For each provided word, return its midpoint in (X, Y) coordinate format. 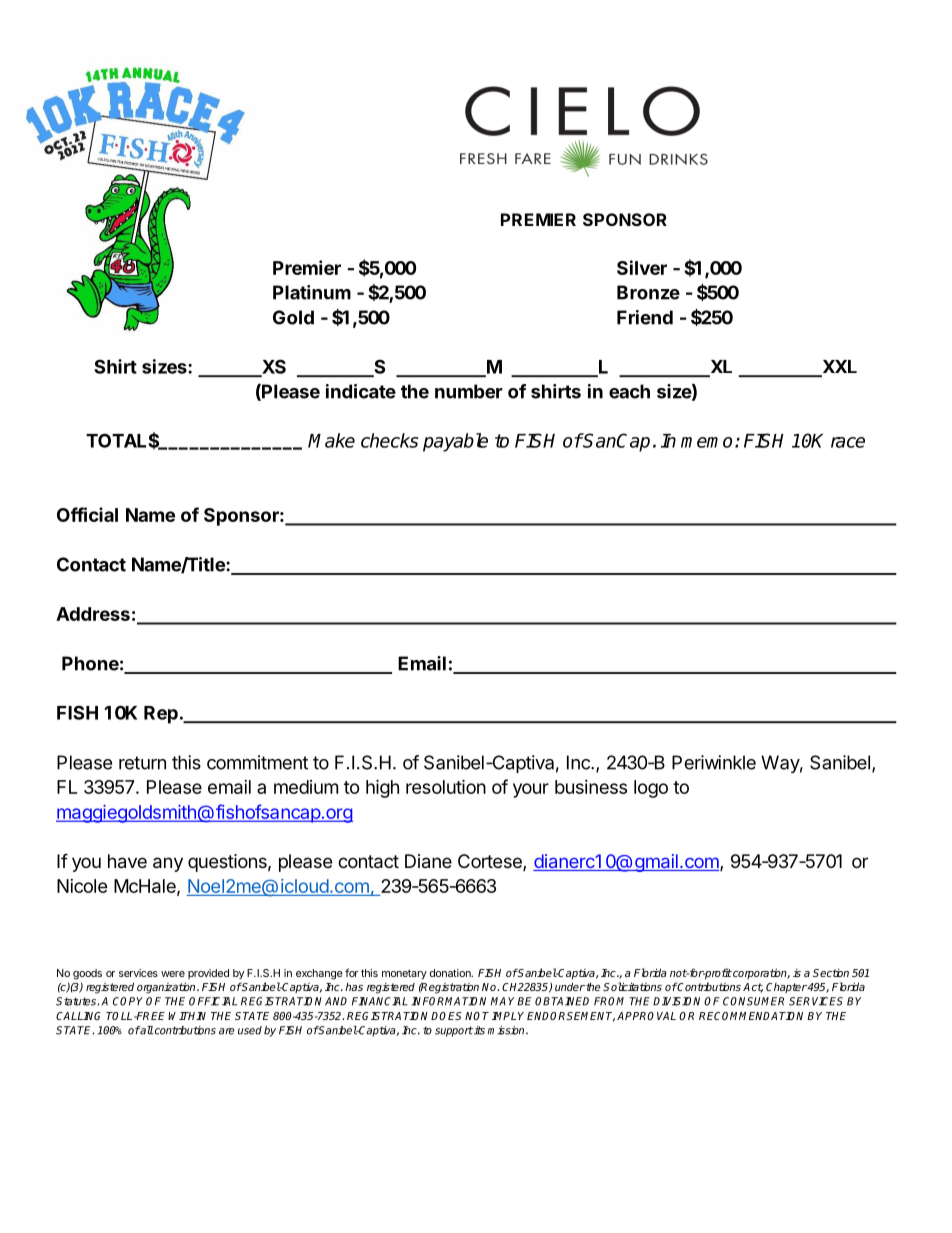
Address (93, 614)
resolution (446, 786)
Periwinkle (714, 762)
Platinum (312, 292)
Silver (642, 267)
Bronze (648, 292)
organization (167, 988)
